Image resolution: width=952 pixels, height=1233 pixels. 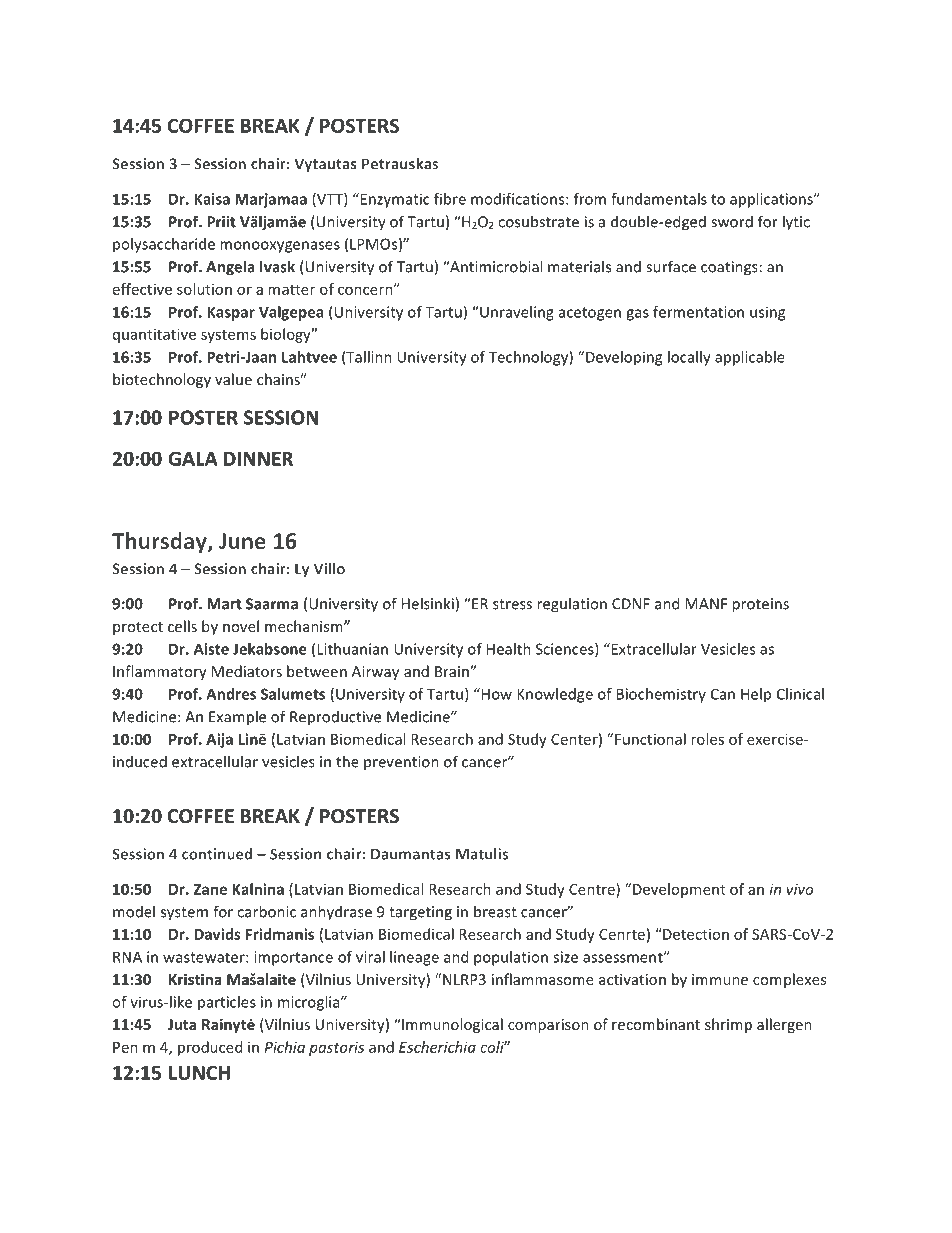 What do you see at coordinates (450, 199) in the page?
I see `fibre` at bounding box center [450, 199].
